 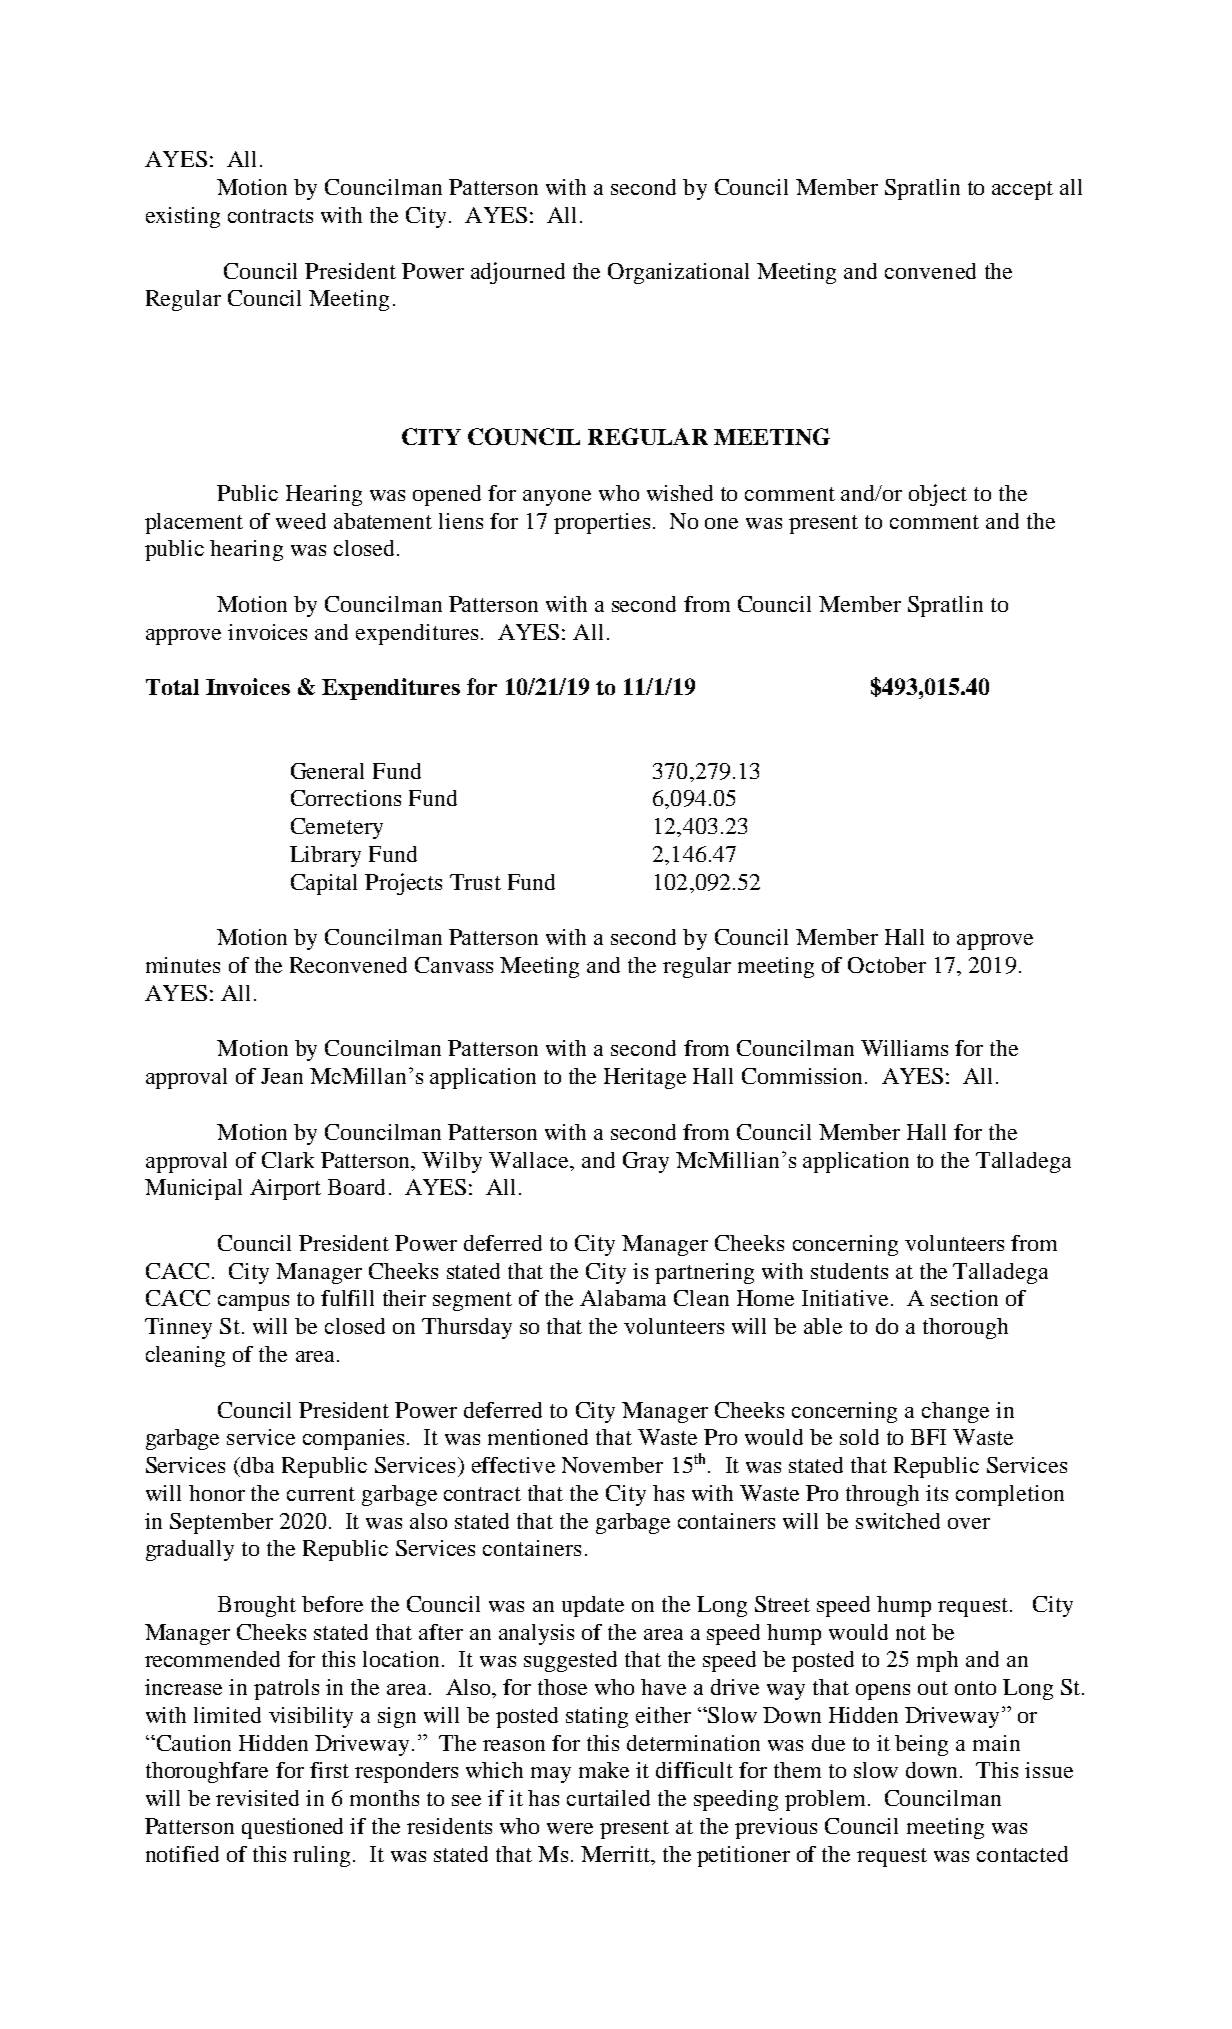 What do you see at coordinates (887, 965) in the page?
I see `October` at bounding box center [887, 965].
